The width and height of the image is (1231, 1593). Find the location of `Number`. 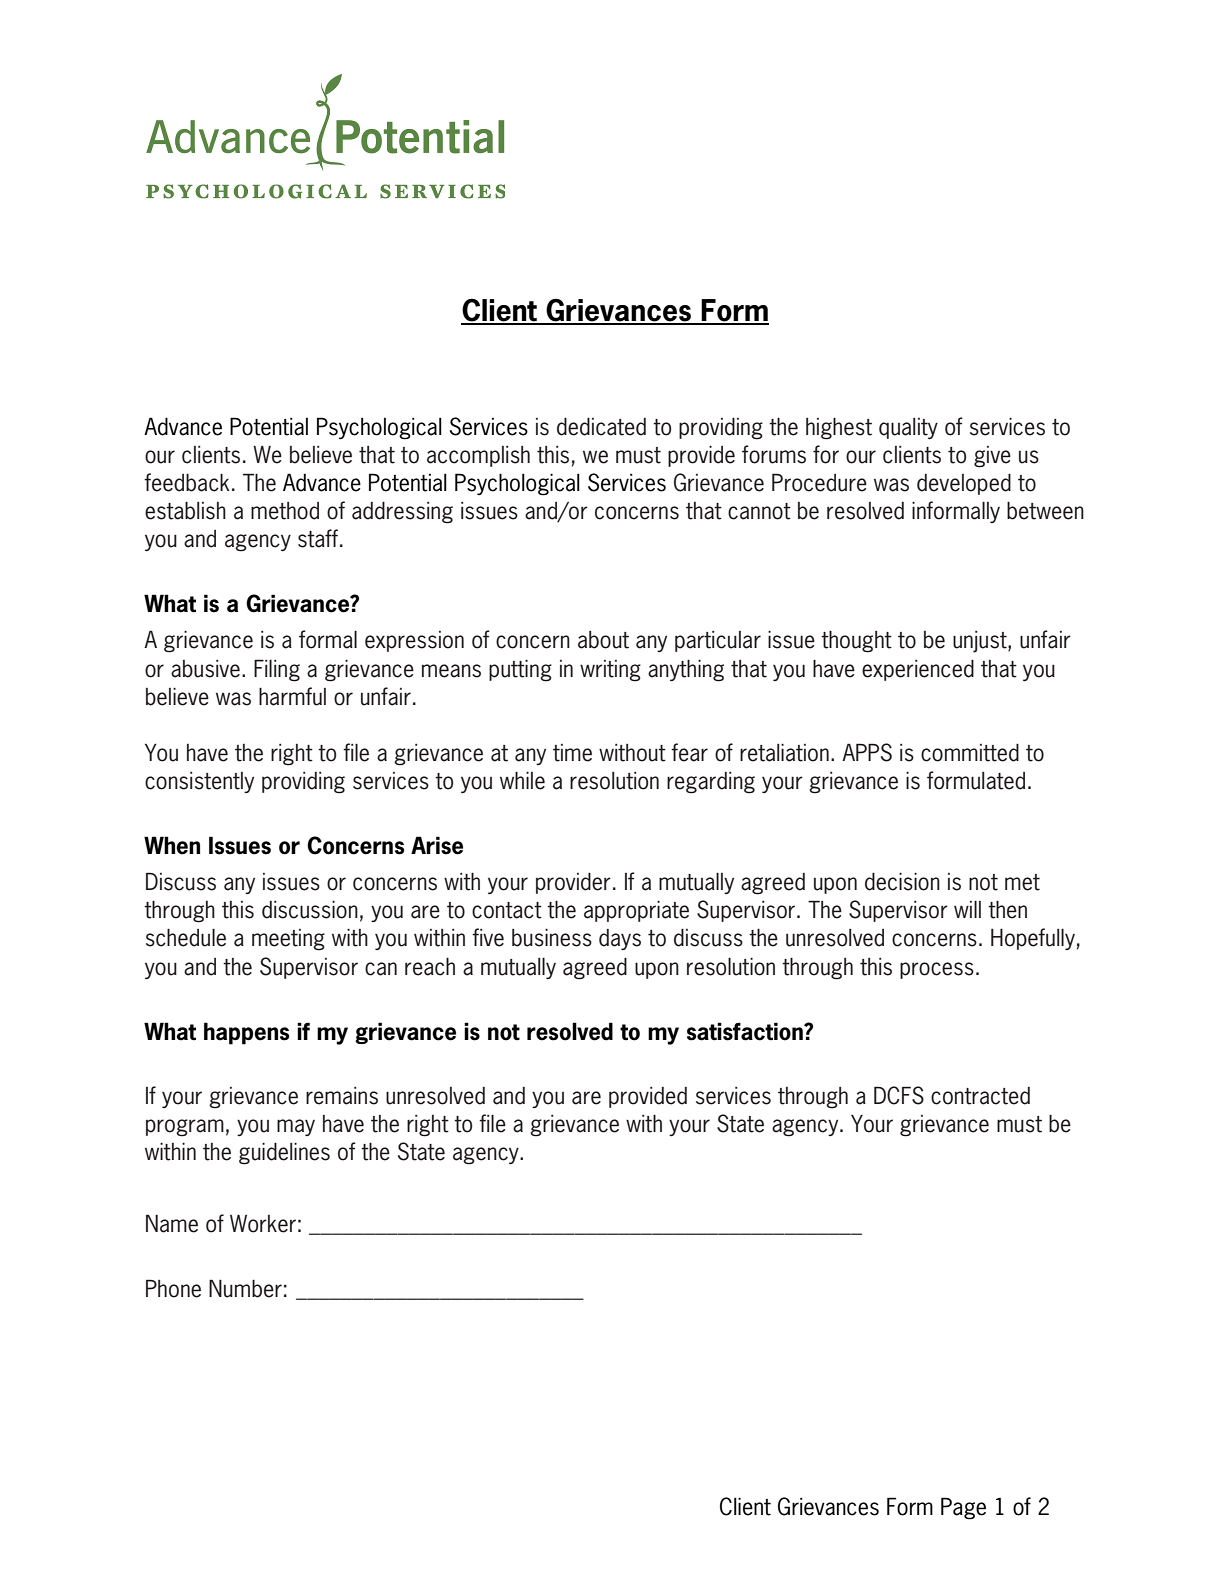

Number is located at coordinates (245, 1289).
